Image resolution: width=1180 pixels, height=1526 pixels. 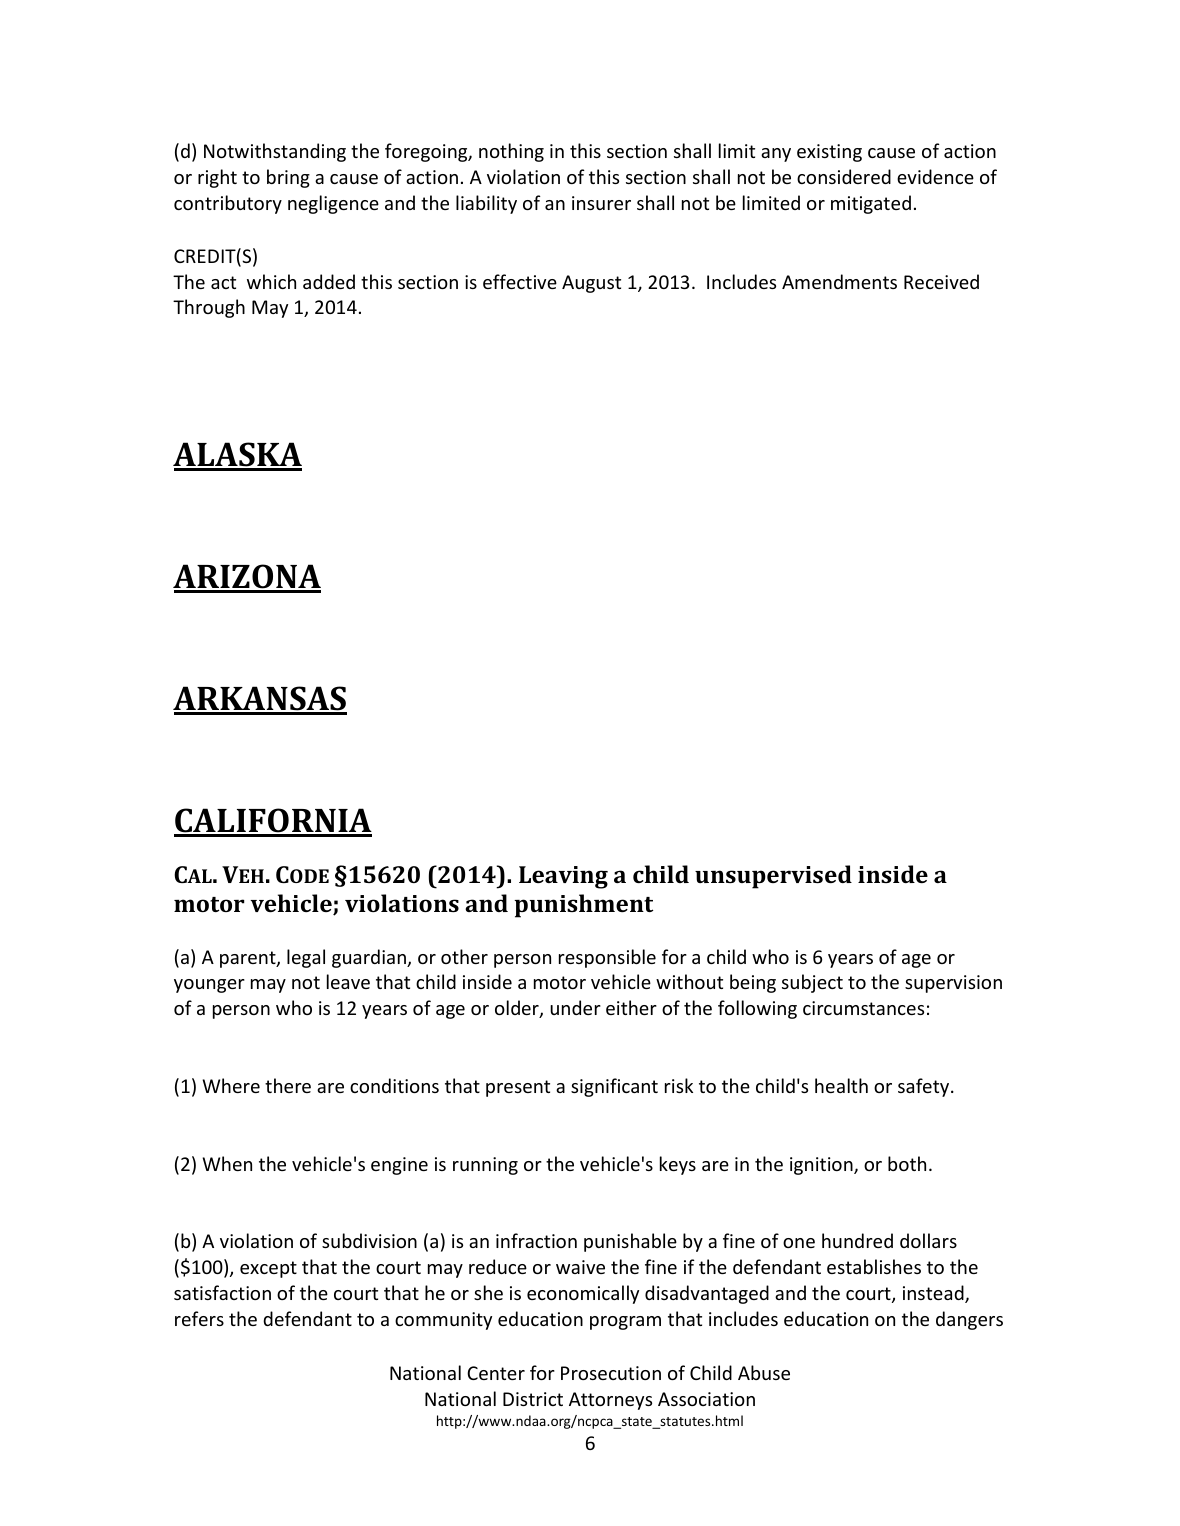 I want to click on insurer, so click(x=601, y=203).
